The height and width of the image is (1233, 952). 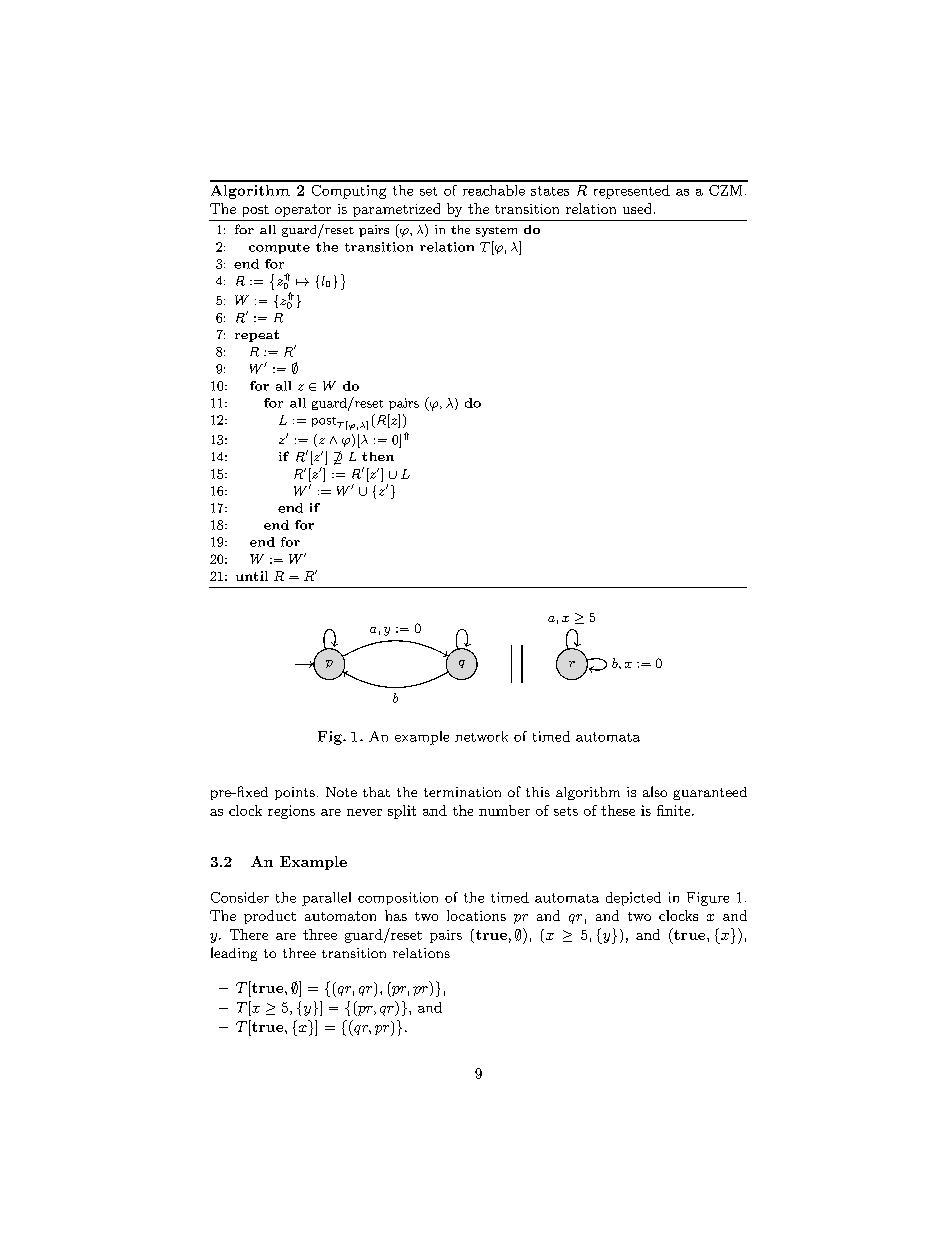 What do you see at coordinates (295, 793) in the image?
I see `points` at bounding box center [295, 793].
